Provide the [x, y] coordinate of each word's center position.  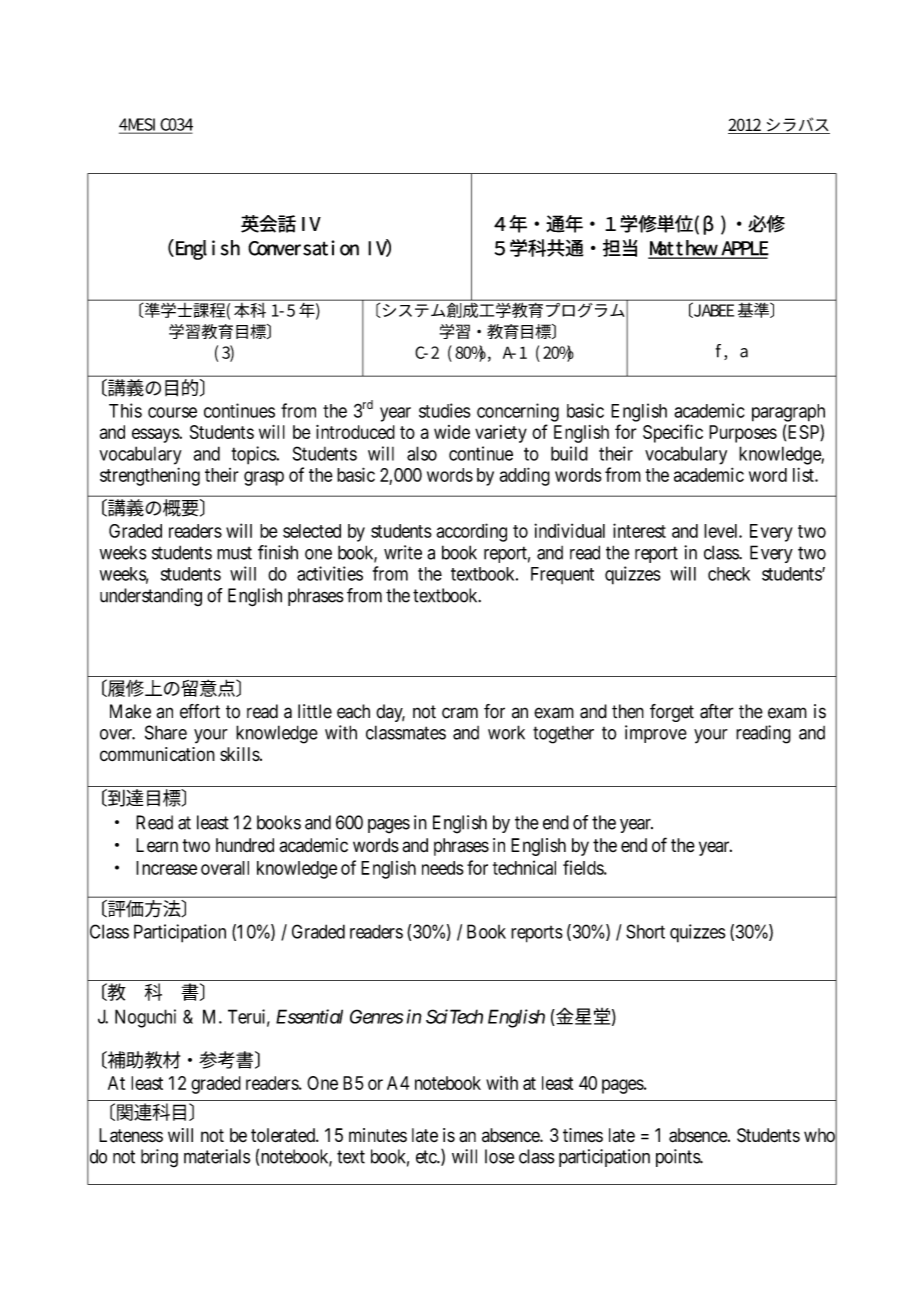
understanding [151, 597]
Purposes [743, 434]
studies [445, 410]
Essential [309, 1016]
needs [443, 868]
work [506, 732]
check [729, 574]
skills [240, 754]
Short [645, 931]
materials [217, 1156]
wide [452, 432]
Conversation [303, 248]
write [403, 552]
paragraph [788, 413]
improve [656, 734]
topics [254, 455]
